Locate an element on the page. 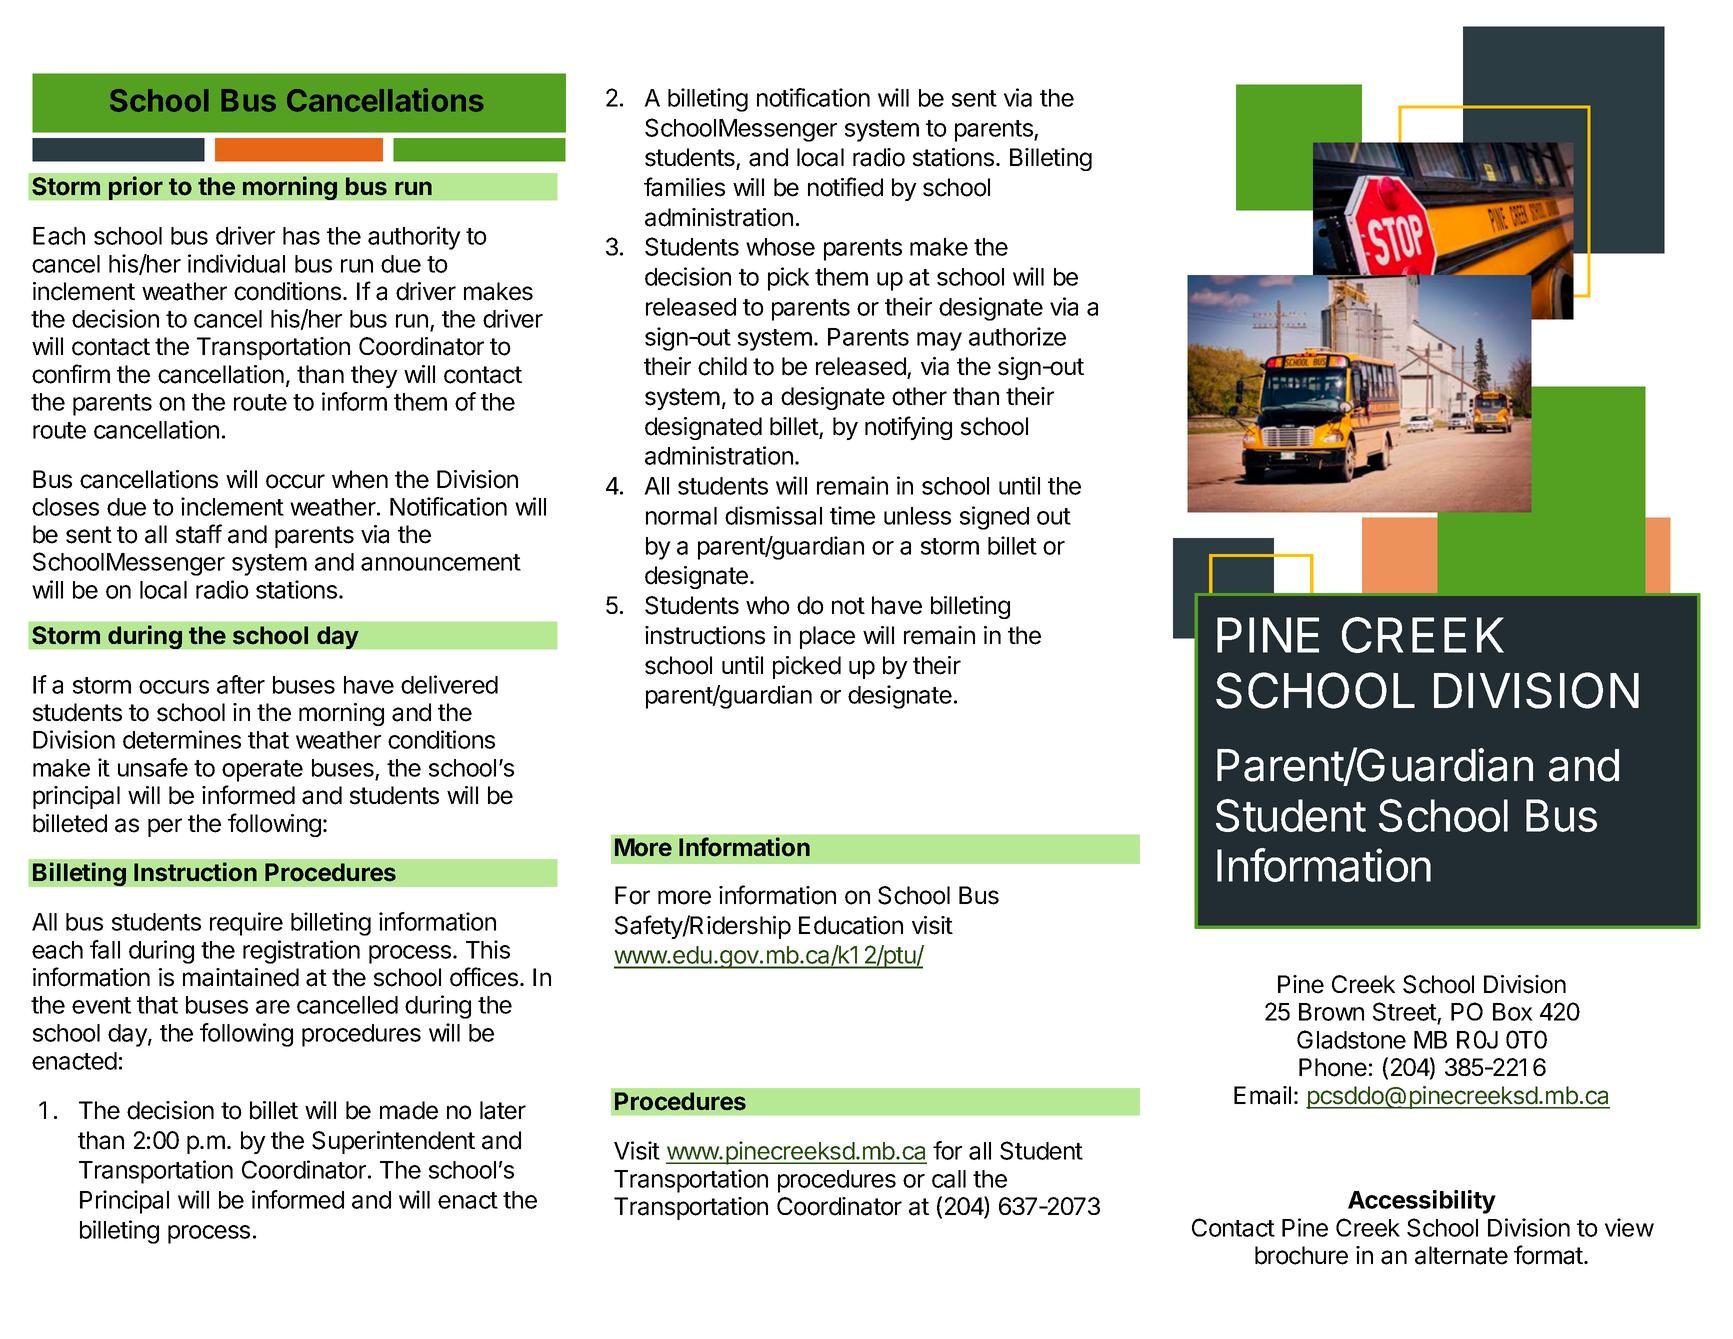 Image resolution: width=1733 pixels, height=1339 pixels. staff is located at coordinates (199, 534).
